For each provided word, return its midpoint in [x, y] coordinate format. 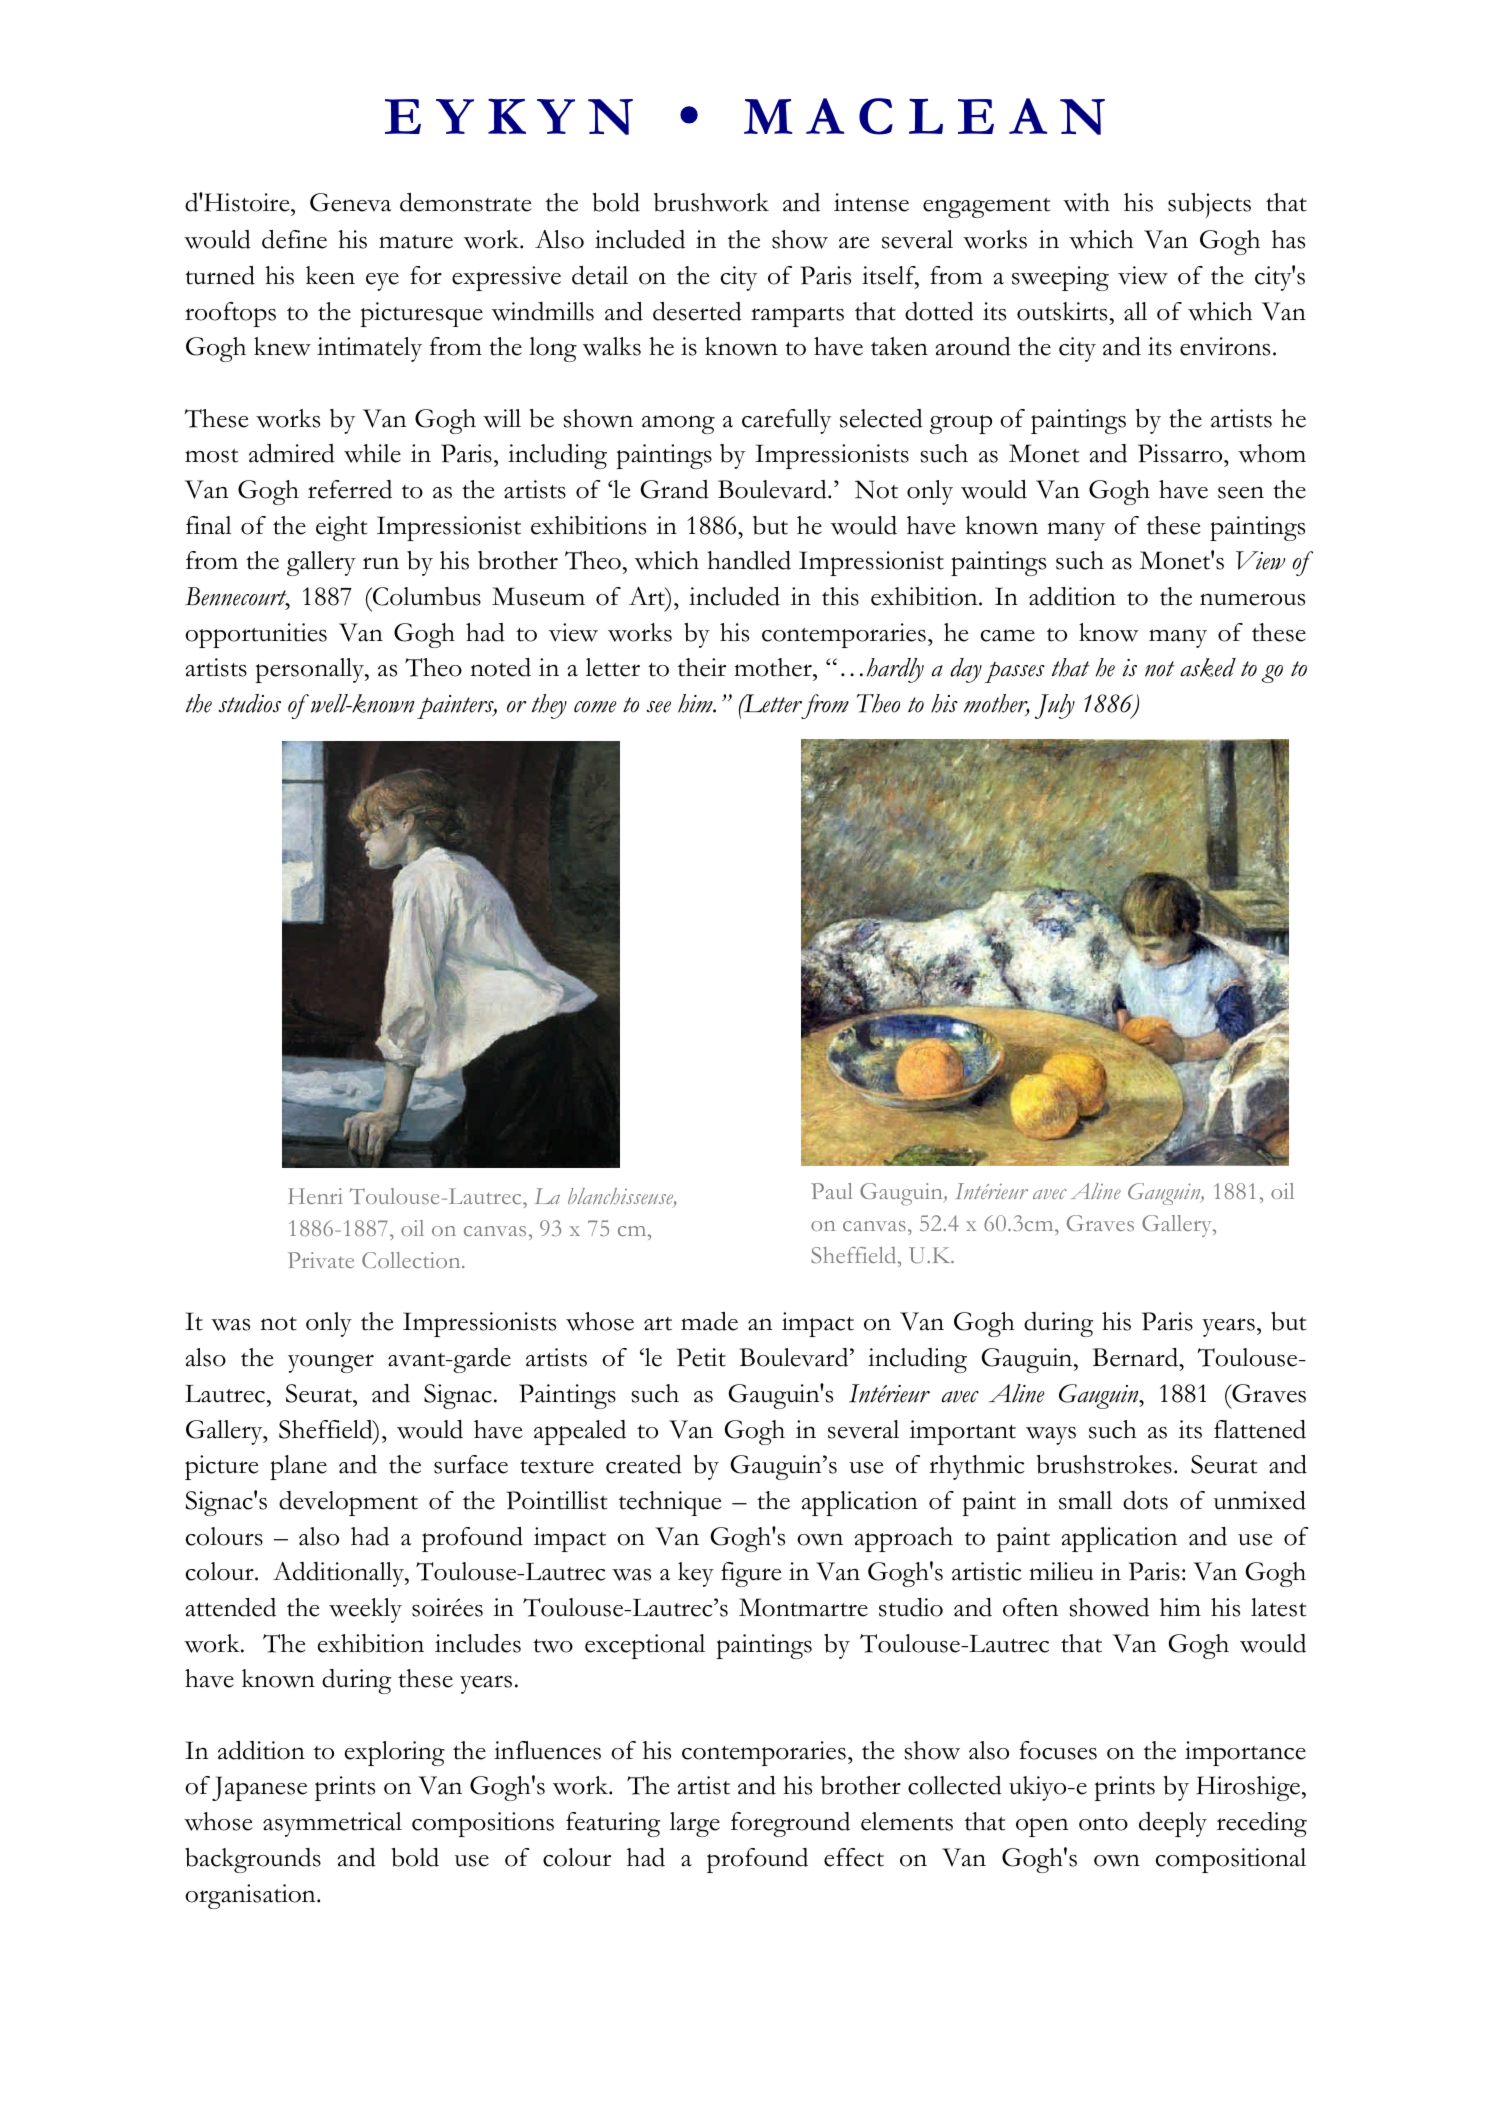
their [702, 667]
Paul [832, 1191]
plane [298, 1467]
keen [330, 275]
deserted [697, 311]
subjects [1209, 205]
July [1055, 706]
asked [1208, 667]
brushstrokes [1104, 1464]
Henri [315, 1196]
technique [670, 1503]
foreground [790, 1824]
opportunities [256, 635]
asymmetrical [332, 1824]
